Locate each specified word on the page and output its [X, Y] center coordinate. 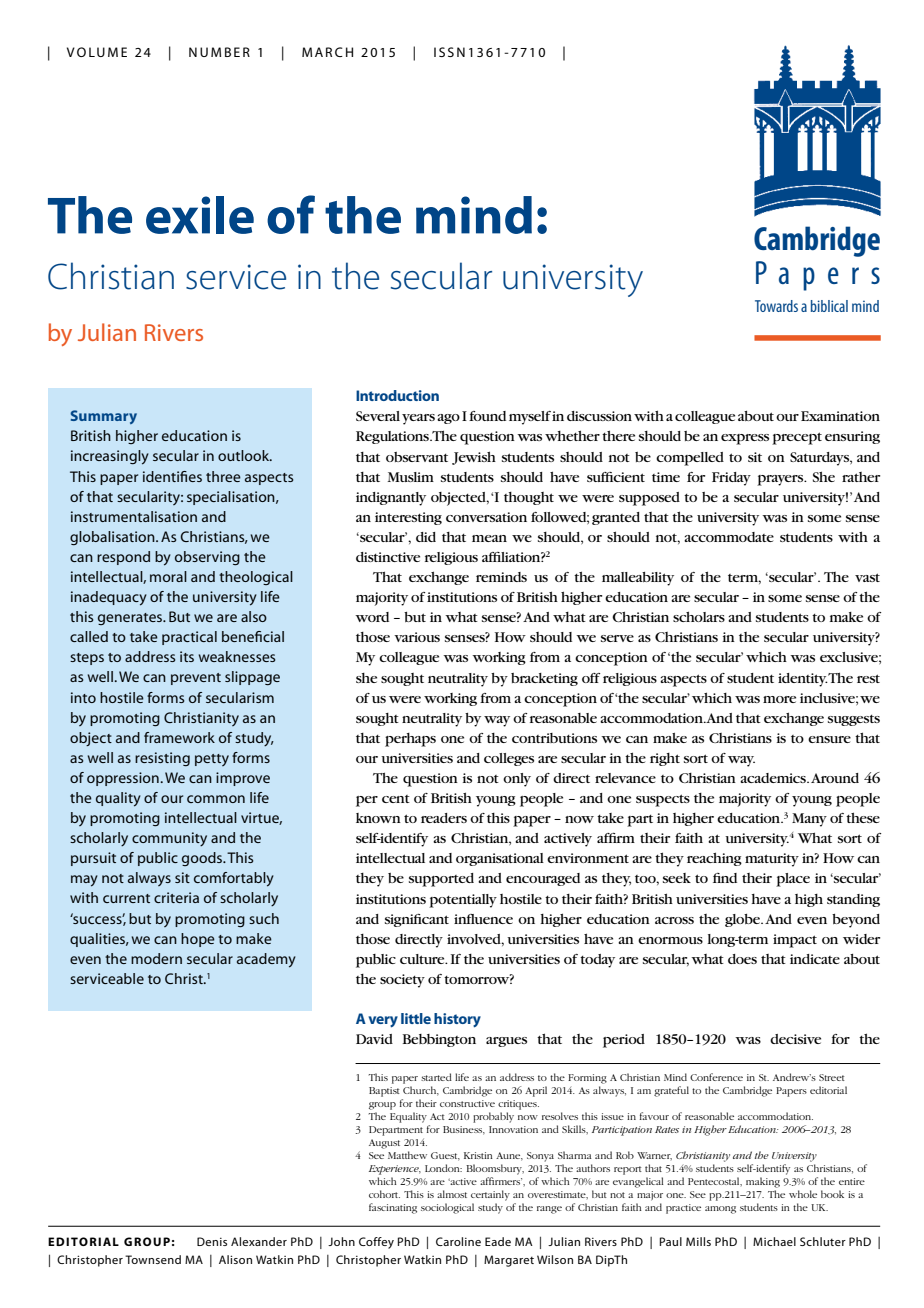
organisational [500, 859]
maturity [772, 860]
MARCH [327, 52]
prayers [781, 480]
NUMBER [219, 52]
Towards [776, 306]
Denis [212, 1241]
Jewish [474, 458]
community [169, 839]
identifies [172, 476]
